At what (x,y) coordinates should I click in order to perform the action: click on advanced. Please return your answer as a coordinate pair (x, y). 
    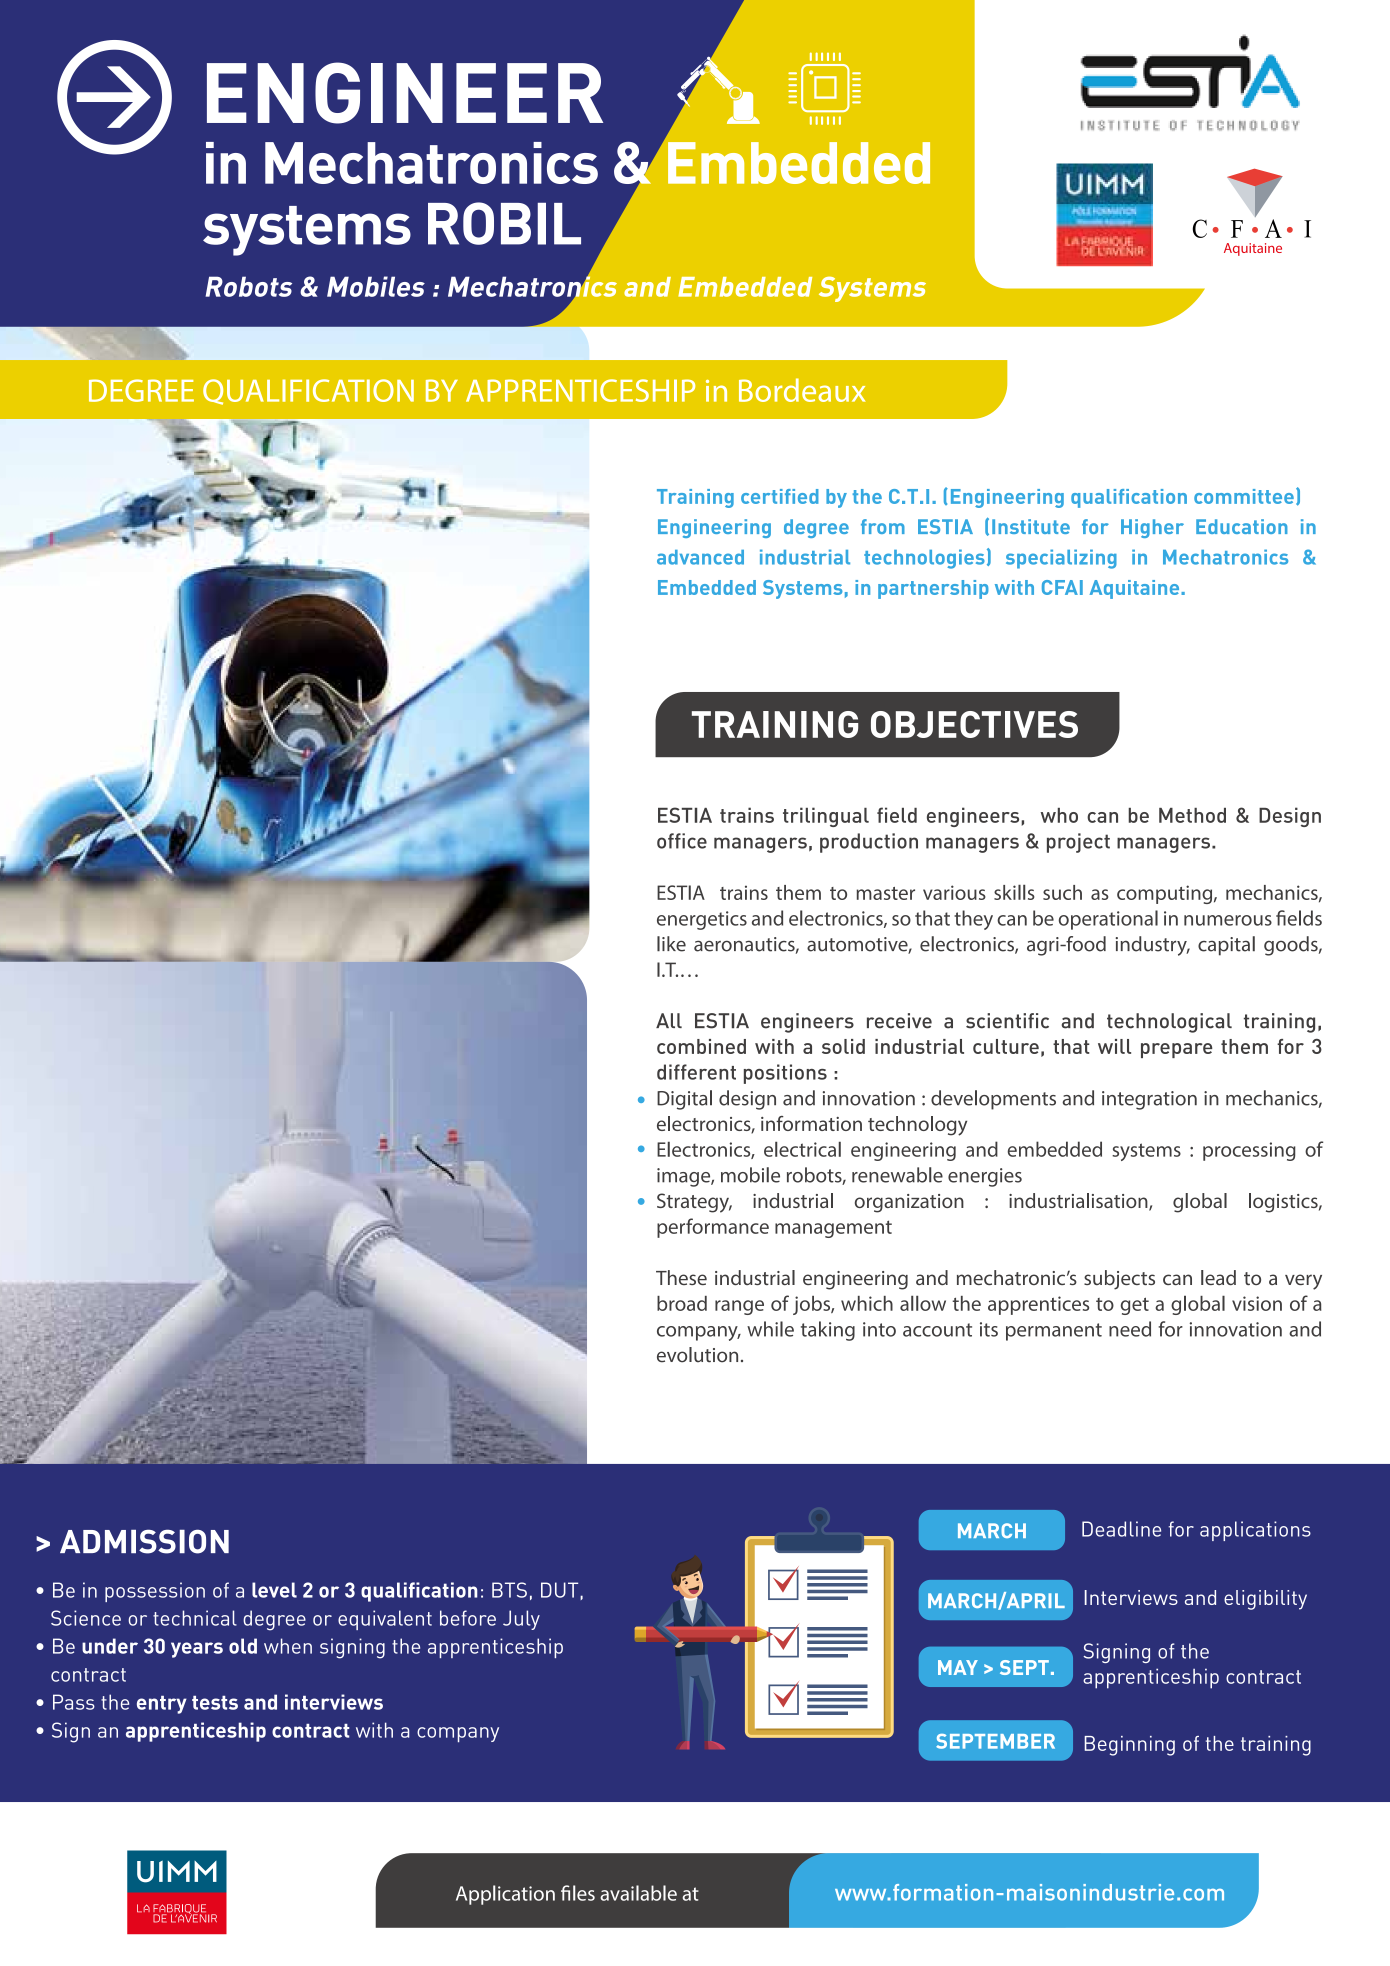
    Looking at the image, I should click on (700, 557).
